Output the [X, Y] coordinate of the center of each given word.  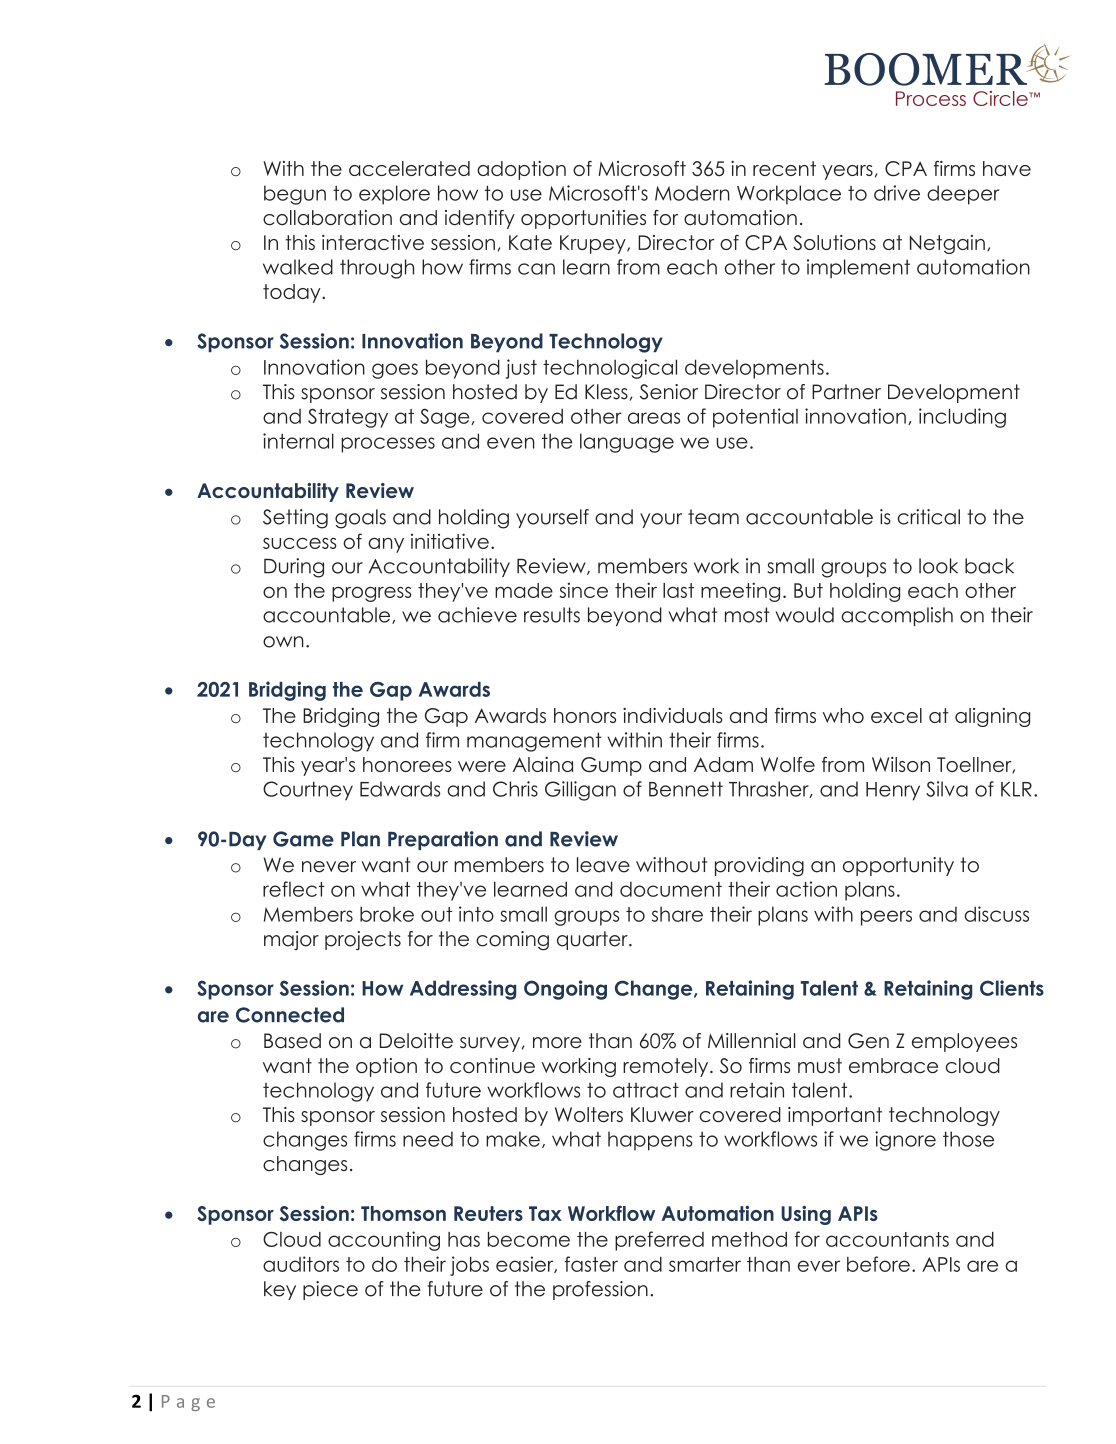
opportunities [583, 219]
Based [292, 1041]
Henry [893, 791]
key [280, 1290]
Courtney [308, 791]
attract [646, 1090]
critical [929, 517]
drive [897, 193]
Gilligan [580, 791]
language [627, 443]
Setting [295, 519]
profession [600, 1290]
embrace [893, 1065]
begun [295, 195]
